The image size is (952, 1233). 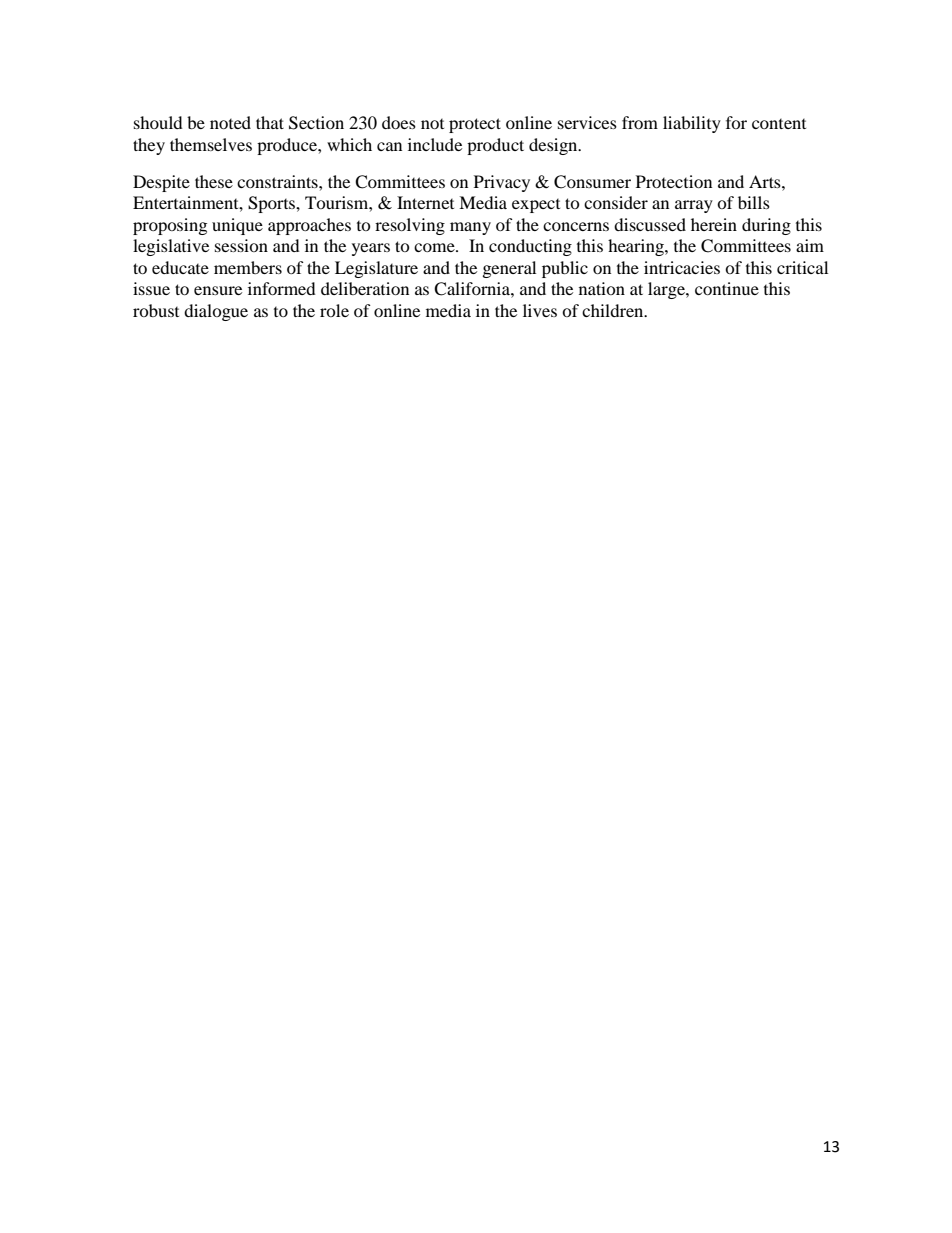 I want to click on lives, so click(x=540, y=310).
